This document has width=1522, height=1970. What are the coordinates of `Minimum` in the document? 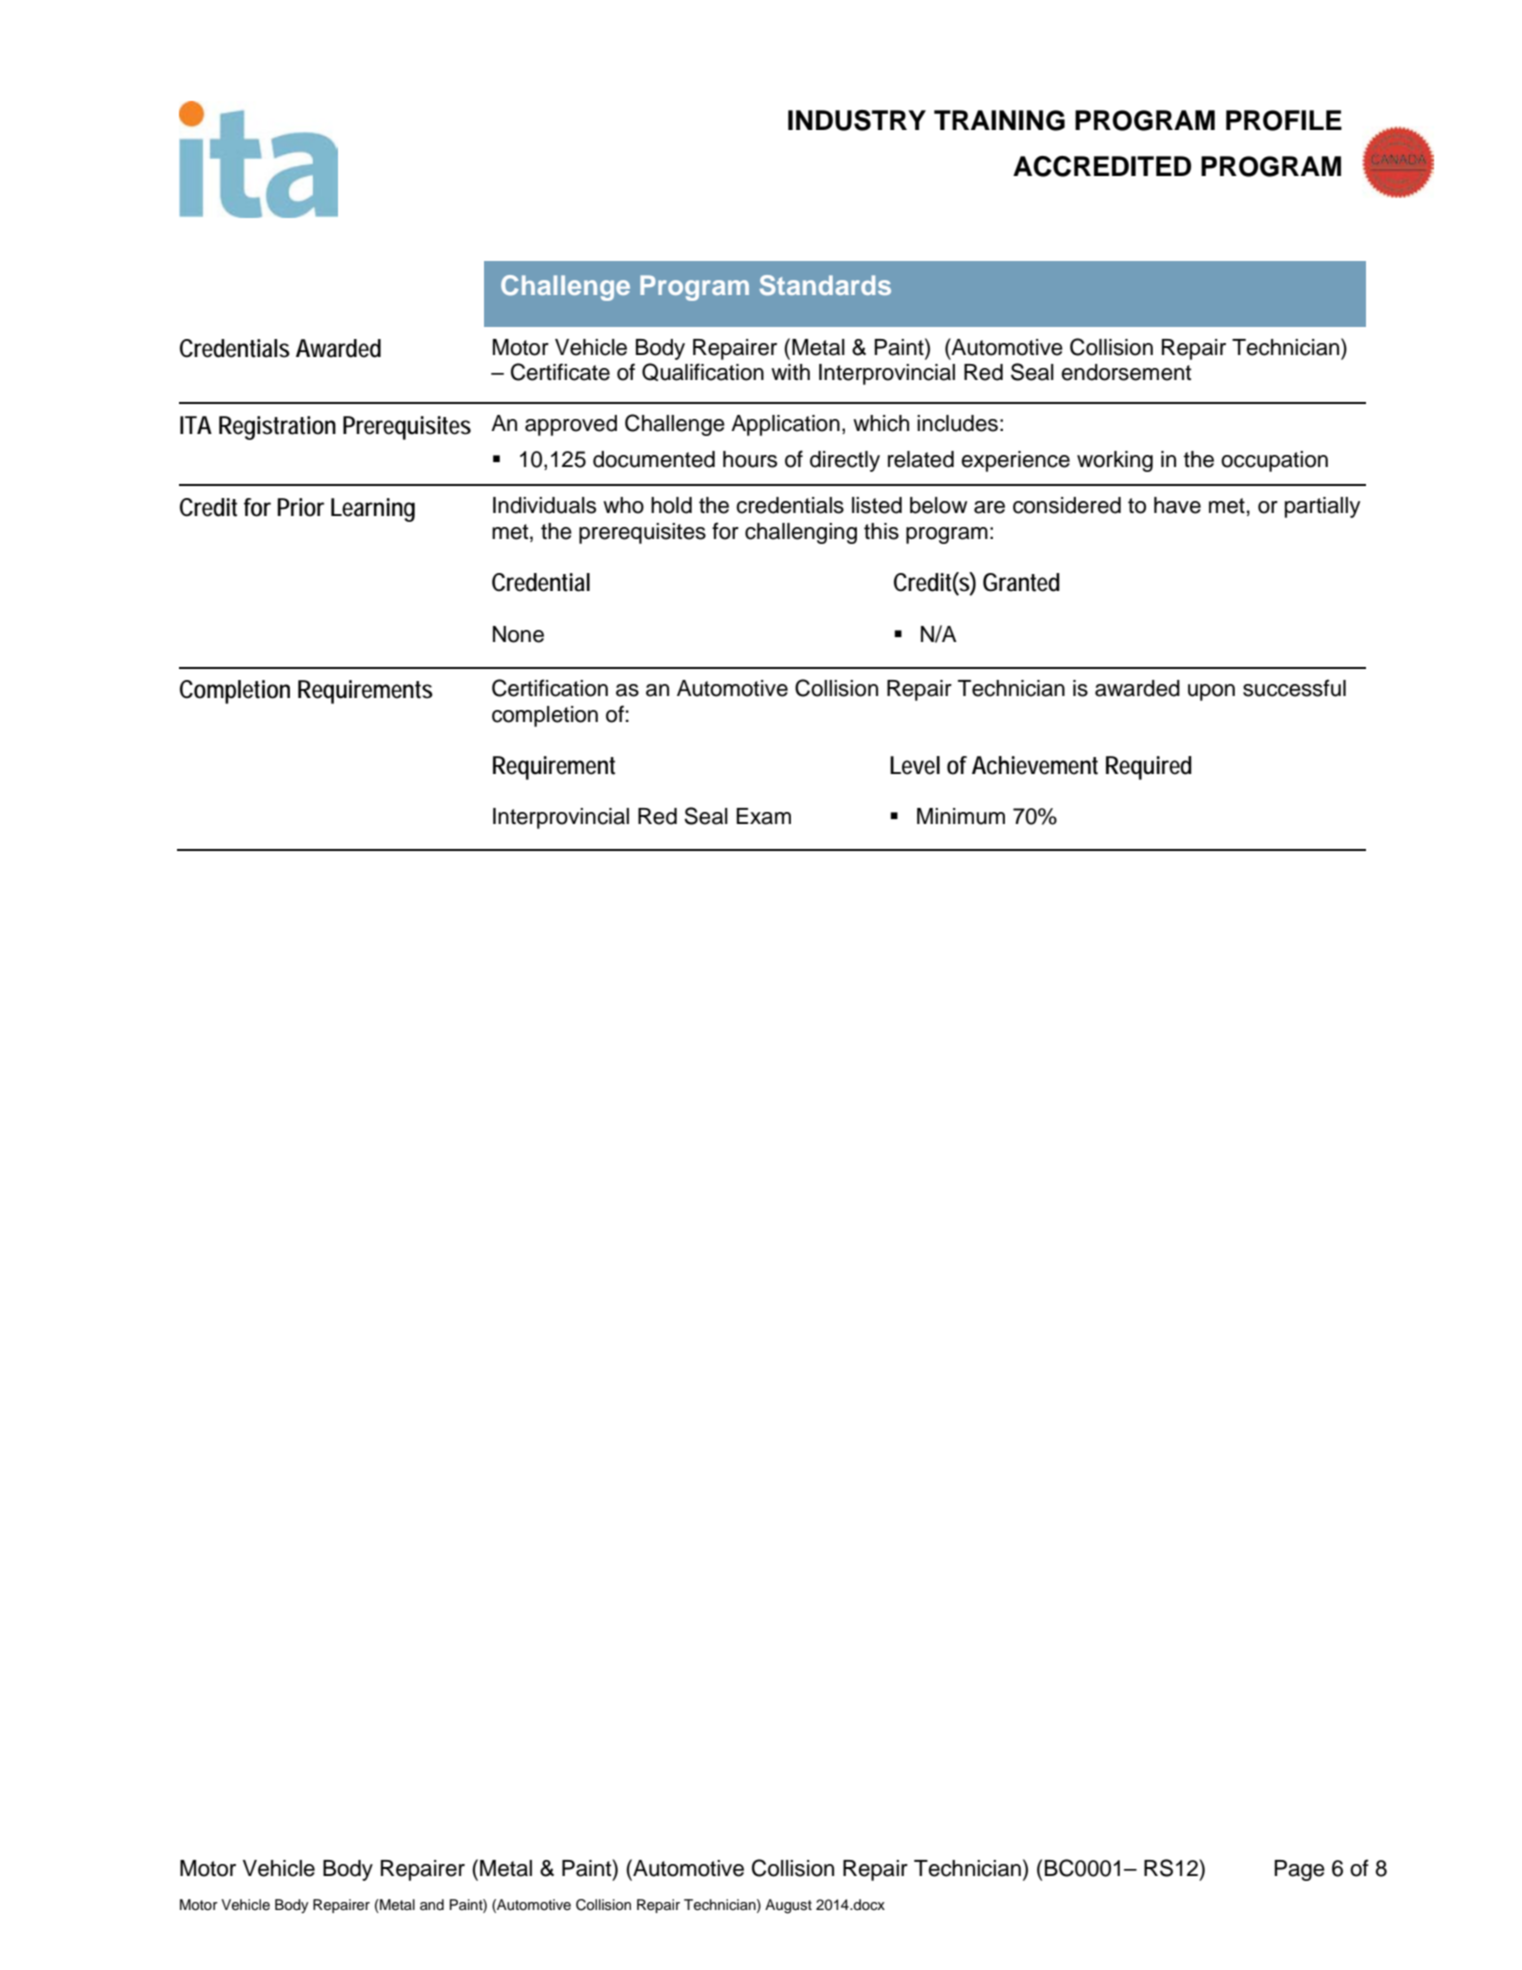 It's located at (961, 816).
